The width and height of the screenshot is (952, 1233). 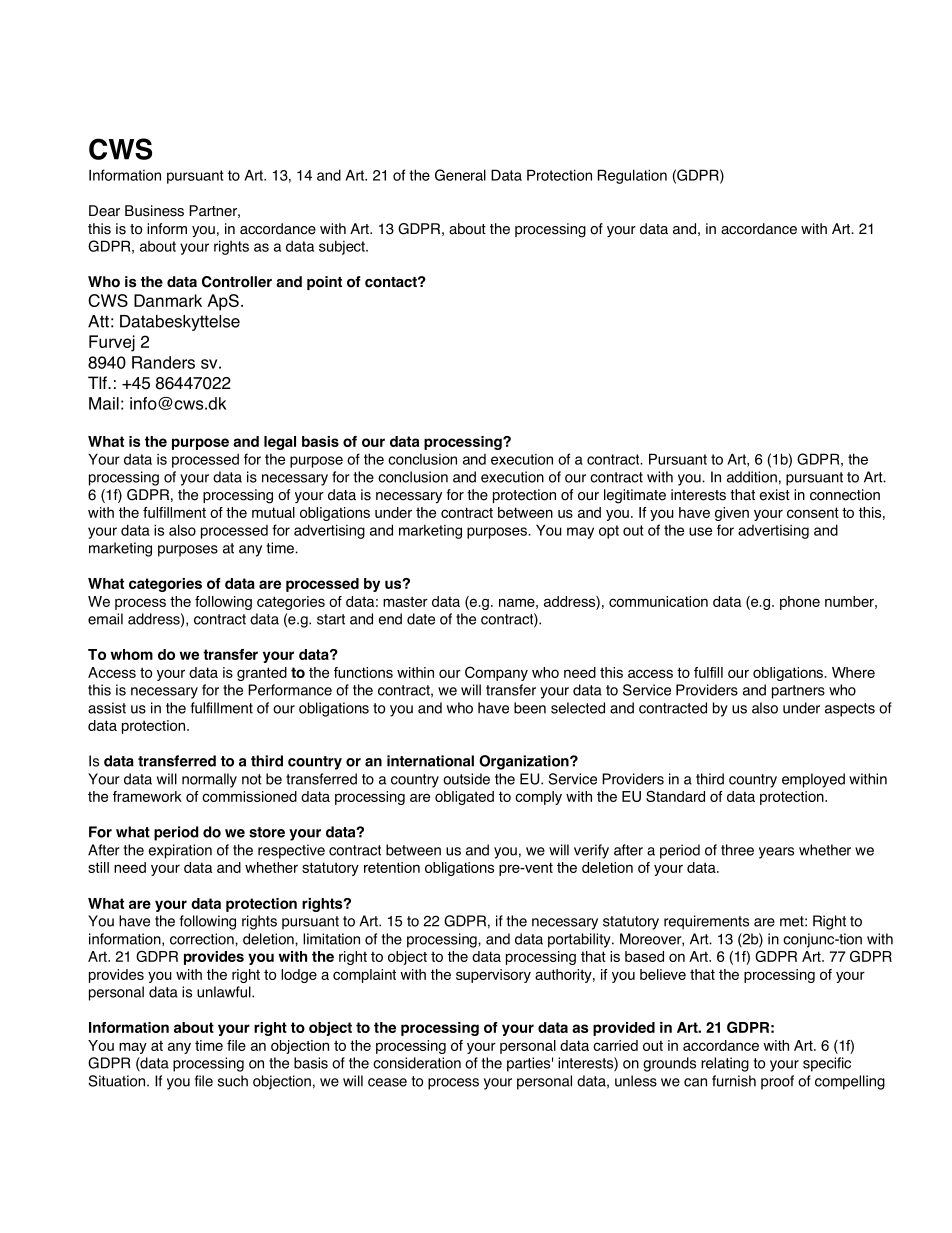 I want to click on mutual, so click(x=273, y=512).
